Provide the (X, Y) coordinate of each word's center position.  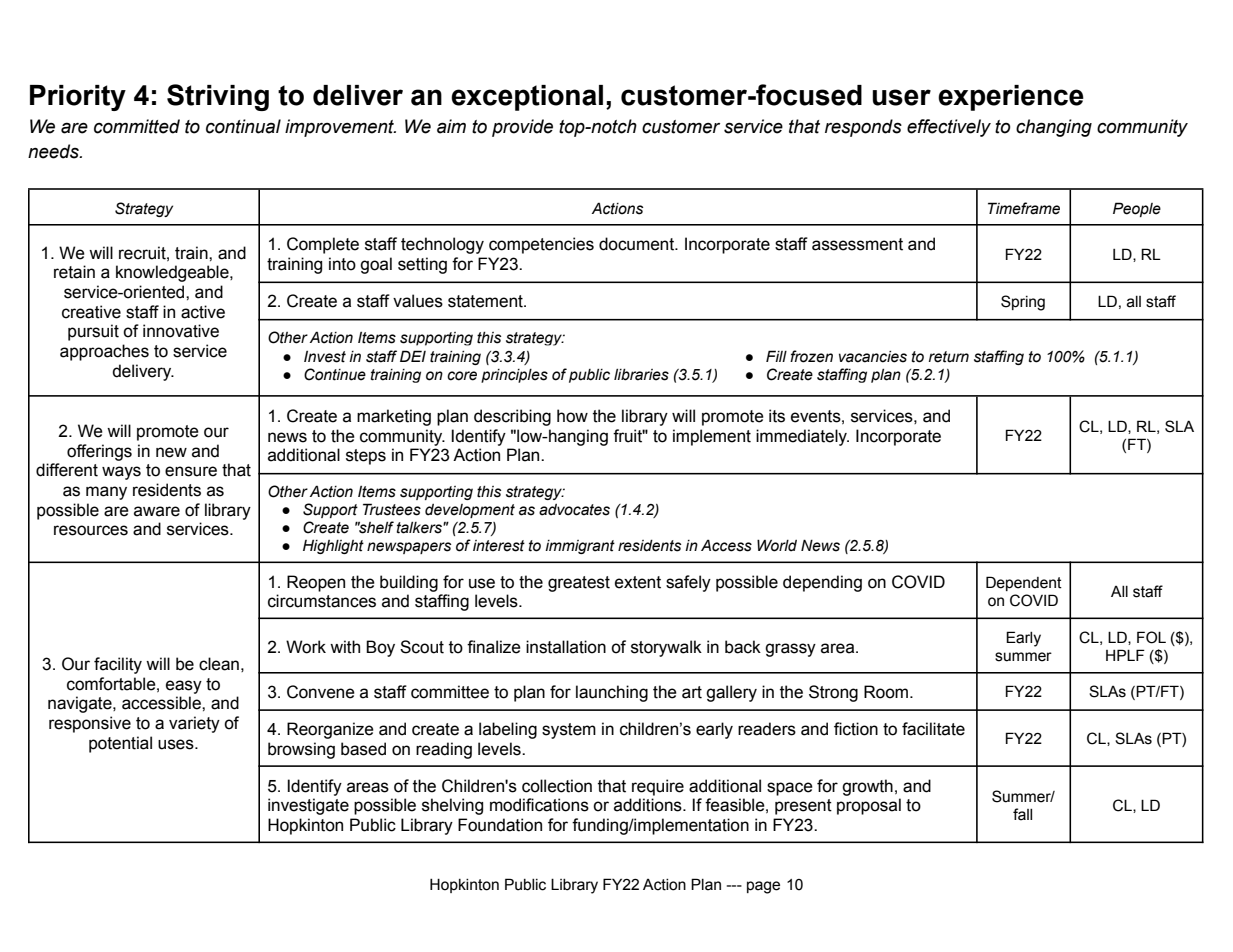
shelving (452, 806)
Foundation (500, 825)
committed (137, 126)
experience (1011, 98)
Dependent (1024, 583)
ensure (191, 471)
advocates (574, 510)
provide (522, 128)
